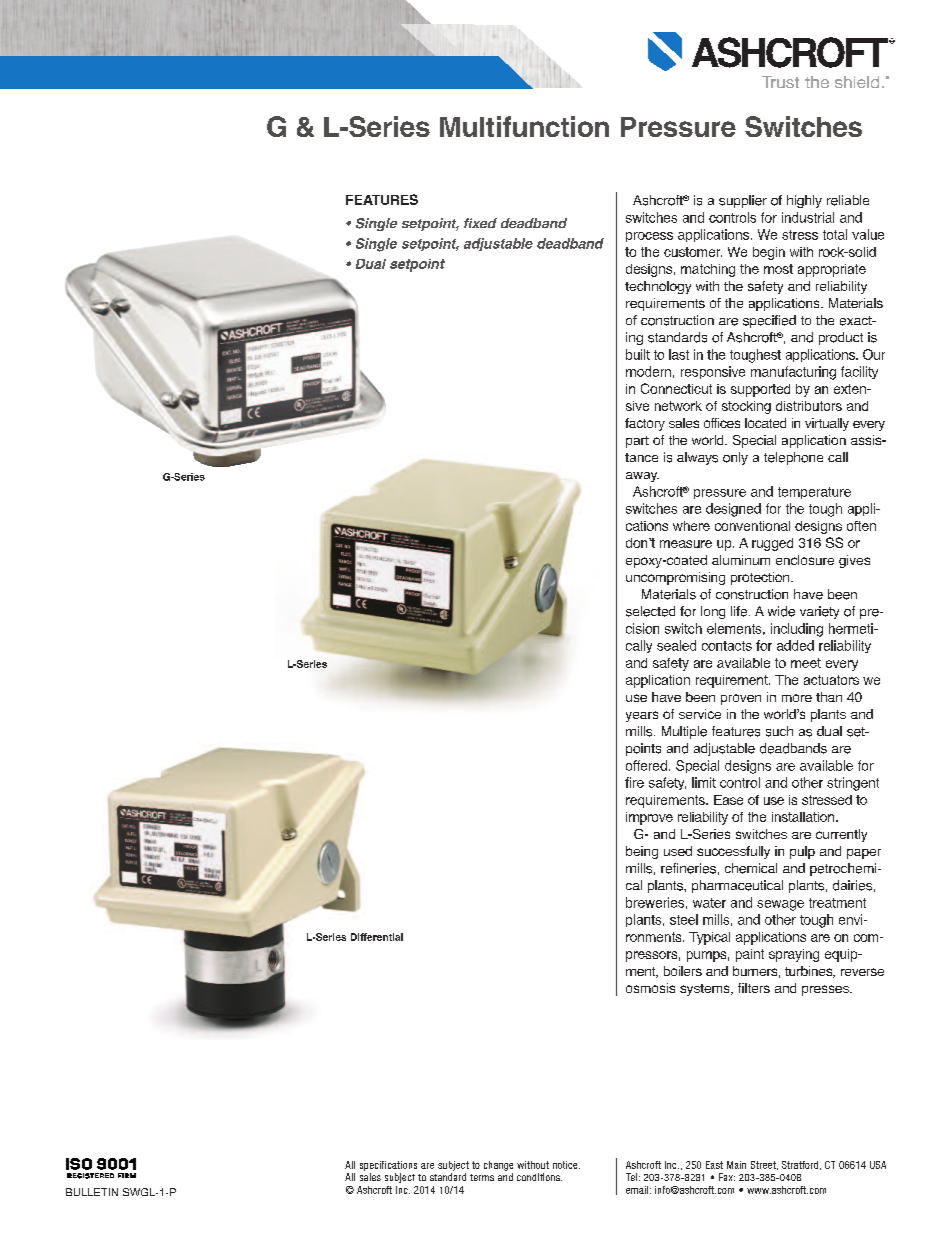 The height and width of the screenshot is (1233, 952). What do you see at coordinates (377, 937) in the screenshot?
I see `Differential` at bounding box center [377, 937].
